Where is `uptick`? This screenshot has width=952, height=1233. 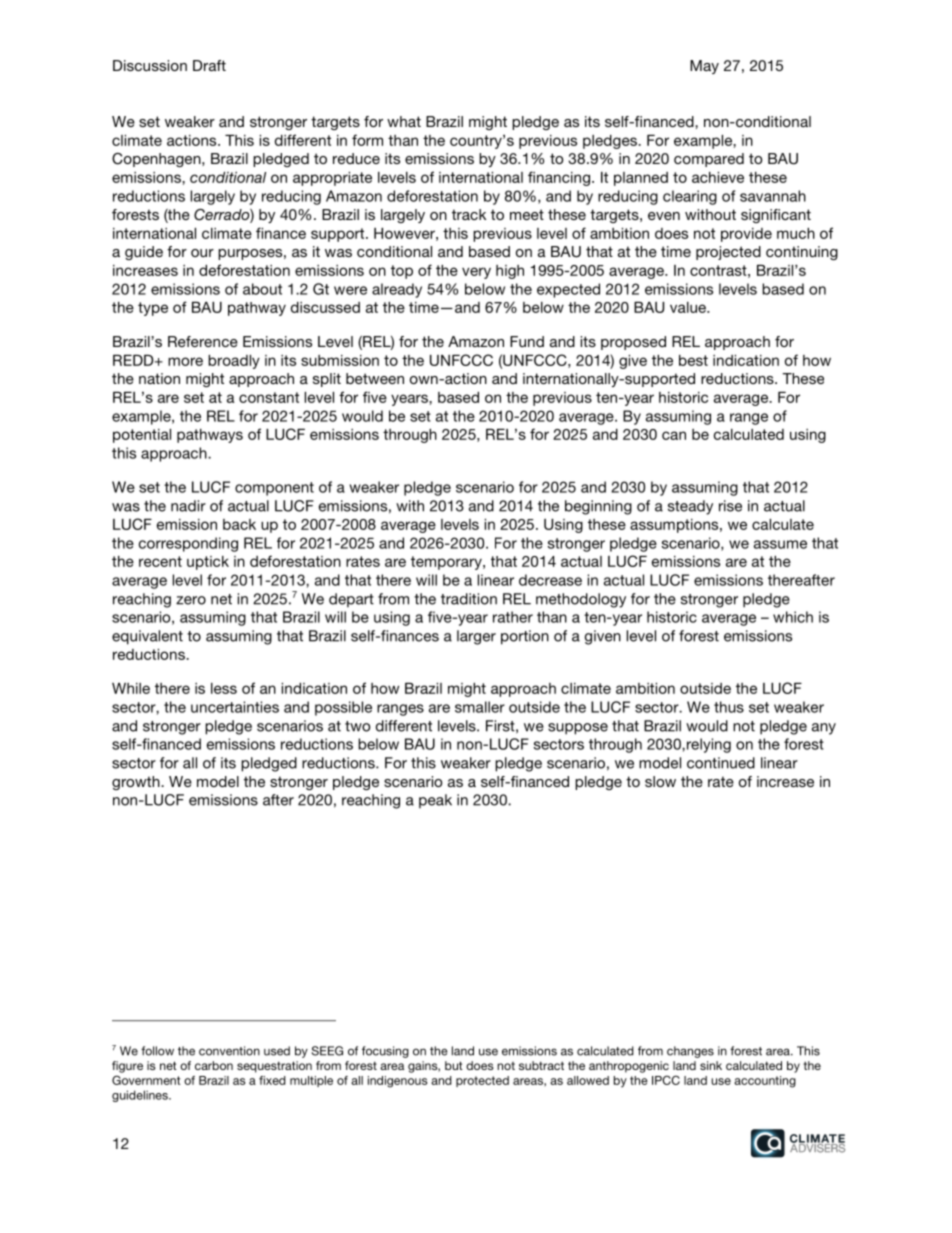 uptick is located at coordinates (208, 563).
